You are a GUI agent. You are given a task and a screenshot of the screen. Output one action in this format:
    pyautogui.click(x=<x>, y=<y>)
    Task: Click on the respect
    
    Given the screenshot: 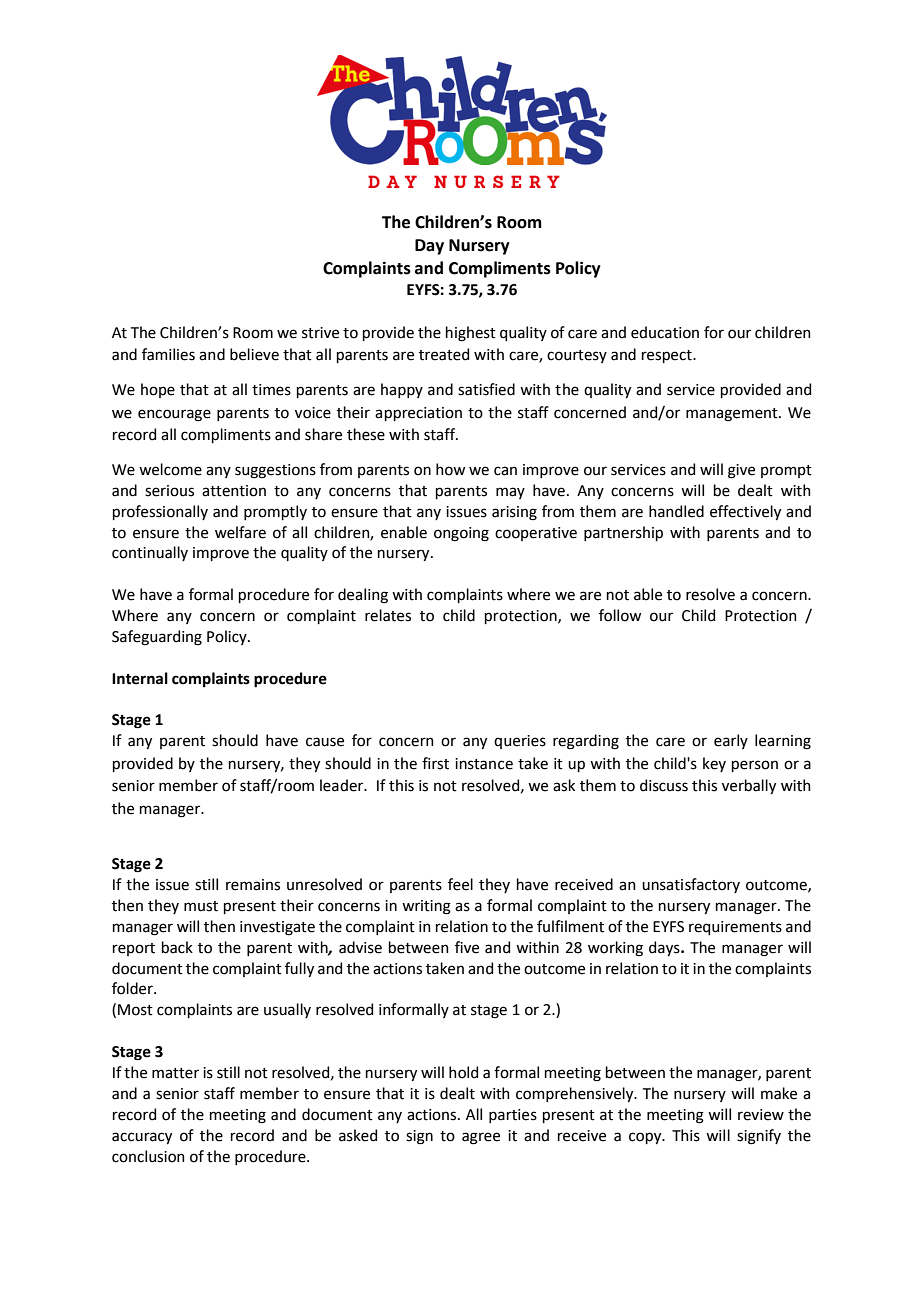 What is the action you would take?
    pyautogui.click(x=668, y=356)
